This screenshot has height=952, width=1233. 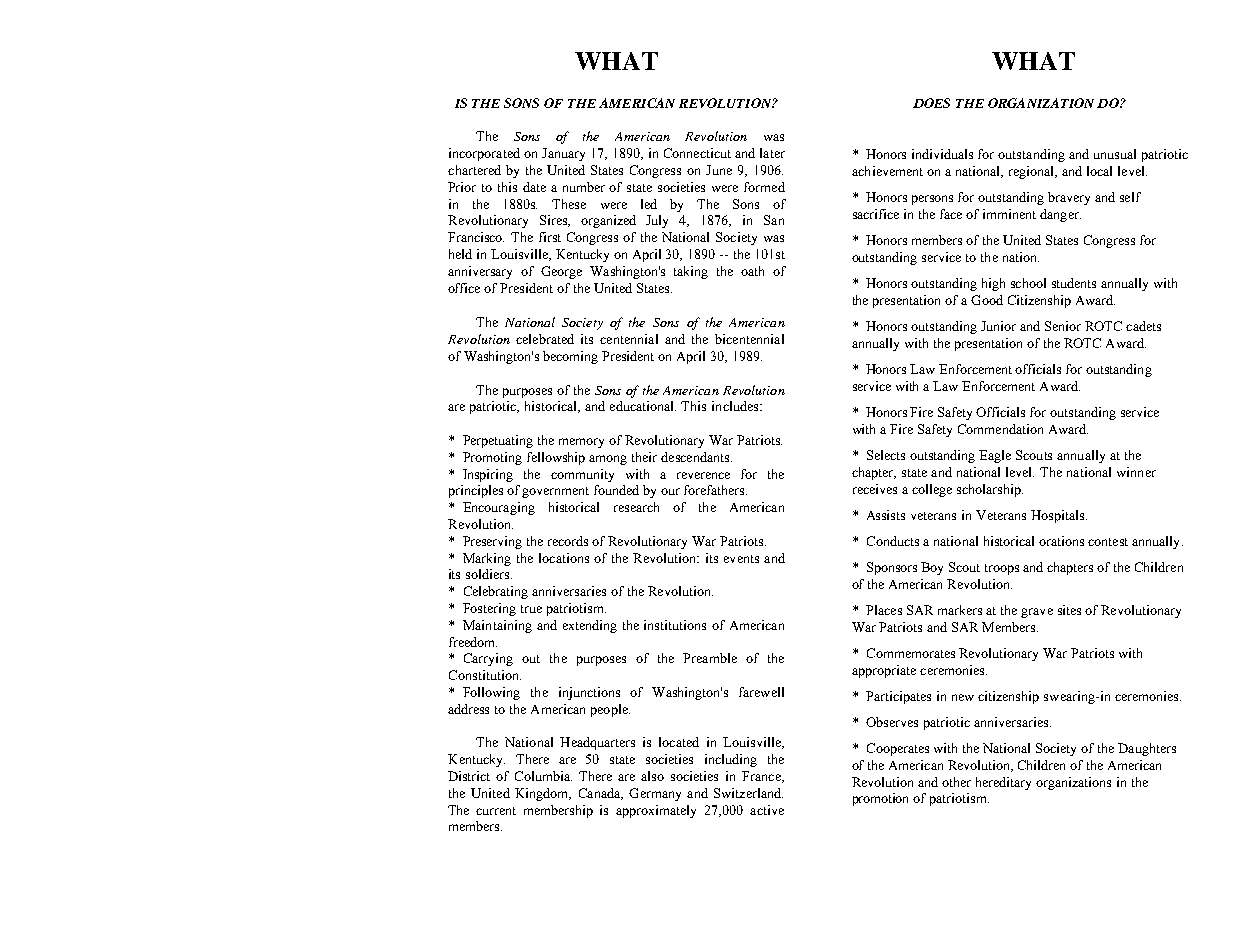 What do you see at coordinates (1069, 610) in the screenshot?
I see `sites` at bounding box center [1069, 610].
